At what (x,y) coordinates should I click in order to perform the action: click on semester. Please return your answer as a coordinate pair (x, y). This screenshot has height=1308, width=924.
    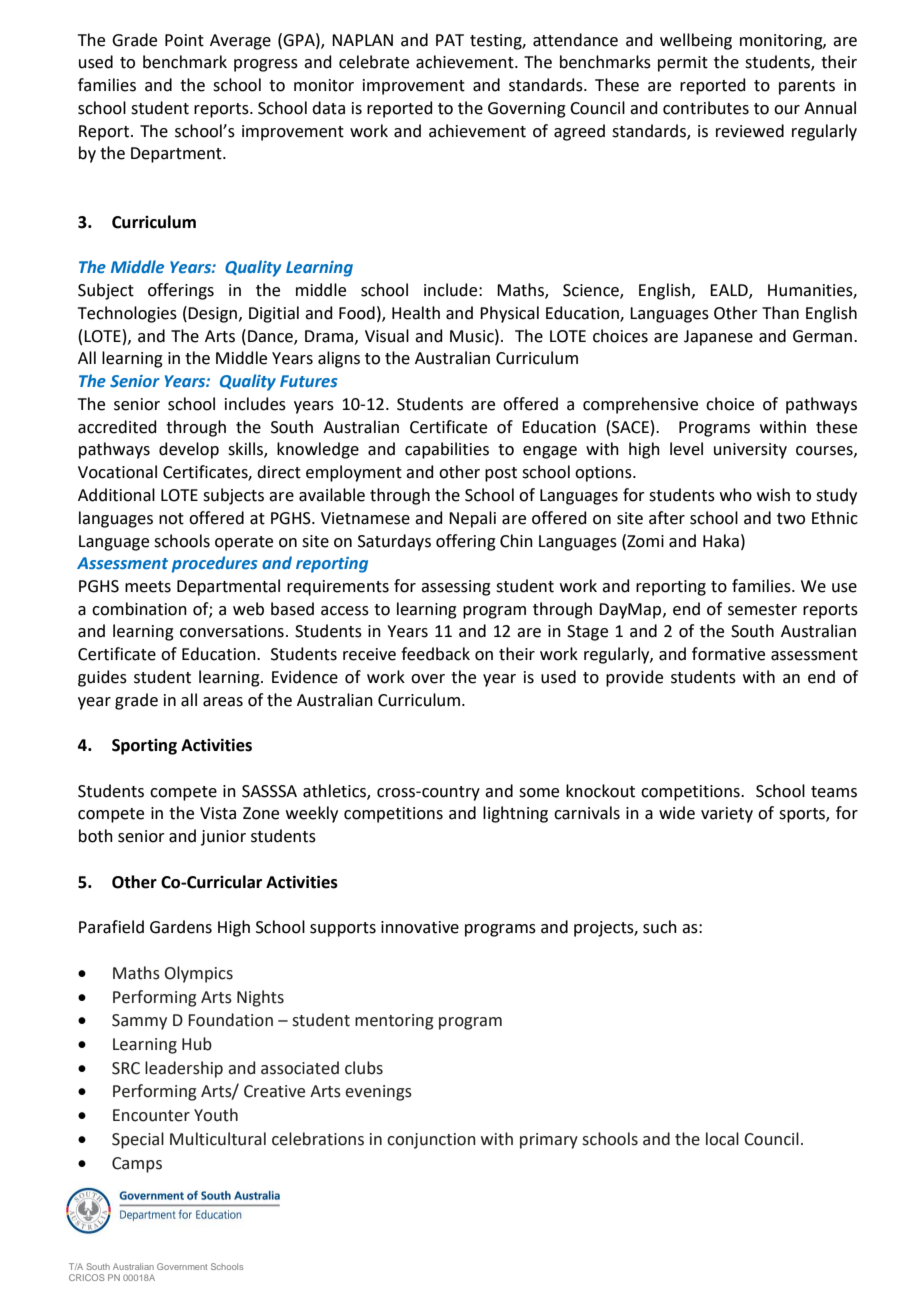
    Looking at the image, I should click on (762, 610).
